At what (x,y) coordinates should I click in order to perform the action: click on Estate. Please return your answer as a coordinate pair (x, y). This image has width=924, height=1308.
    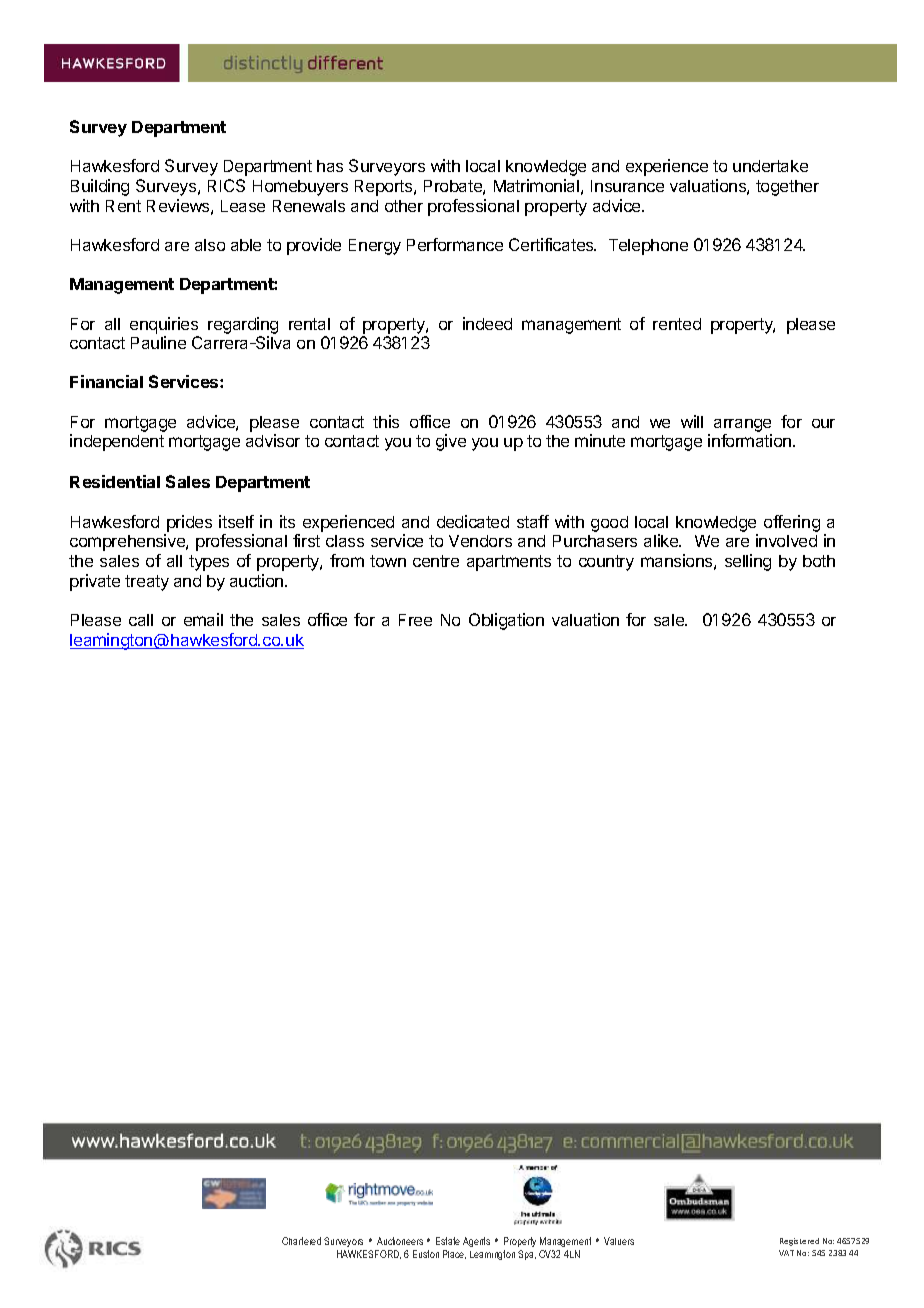
    Looking at the image, I should click on (448, 1241).
